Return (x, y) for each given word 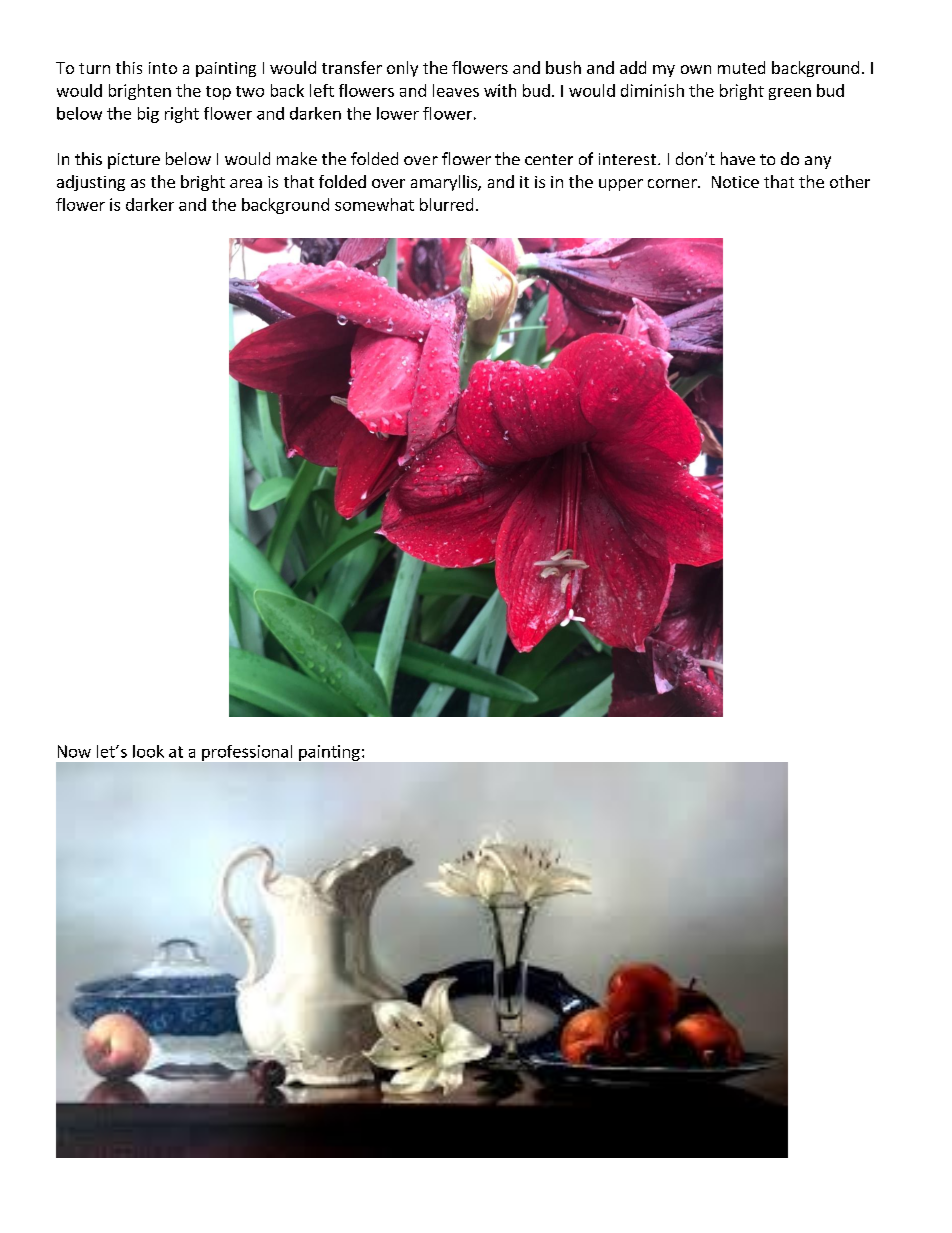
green (790, 94)
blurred (446, 204)
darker (150, 204)
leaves (456, 90)
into (163, 68)
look (148, 751)
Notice (735, 182)
